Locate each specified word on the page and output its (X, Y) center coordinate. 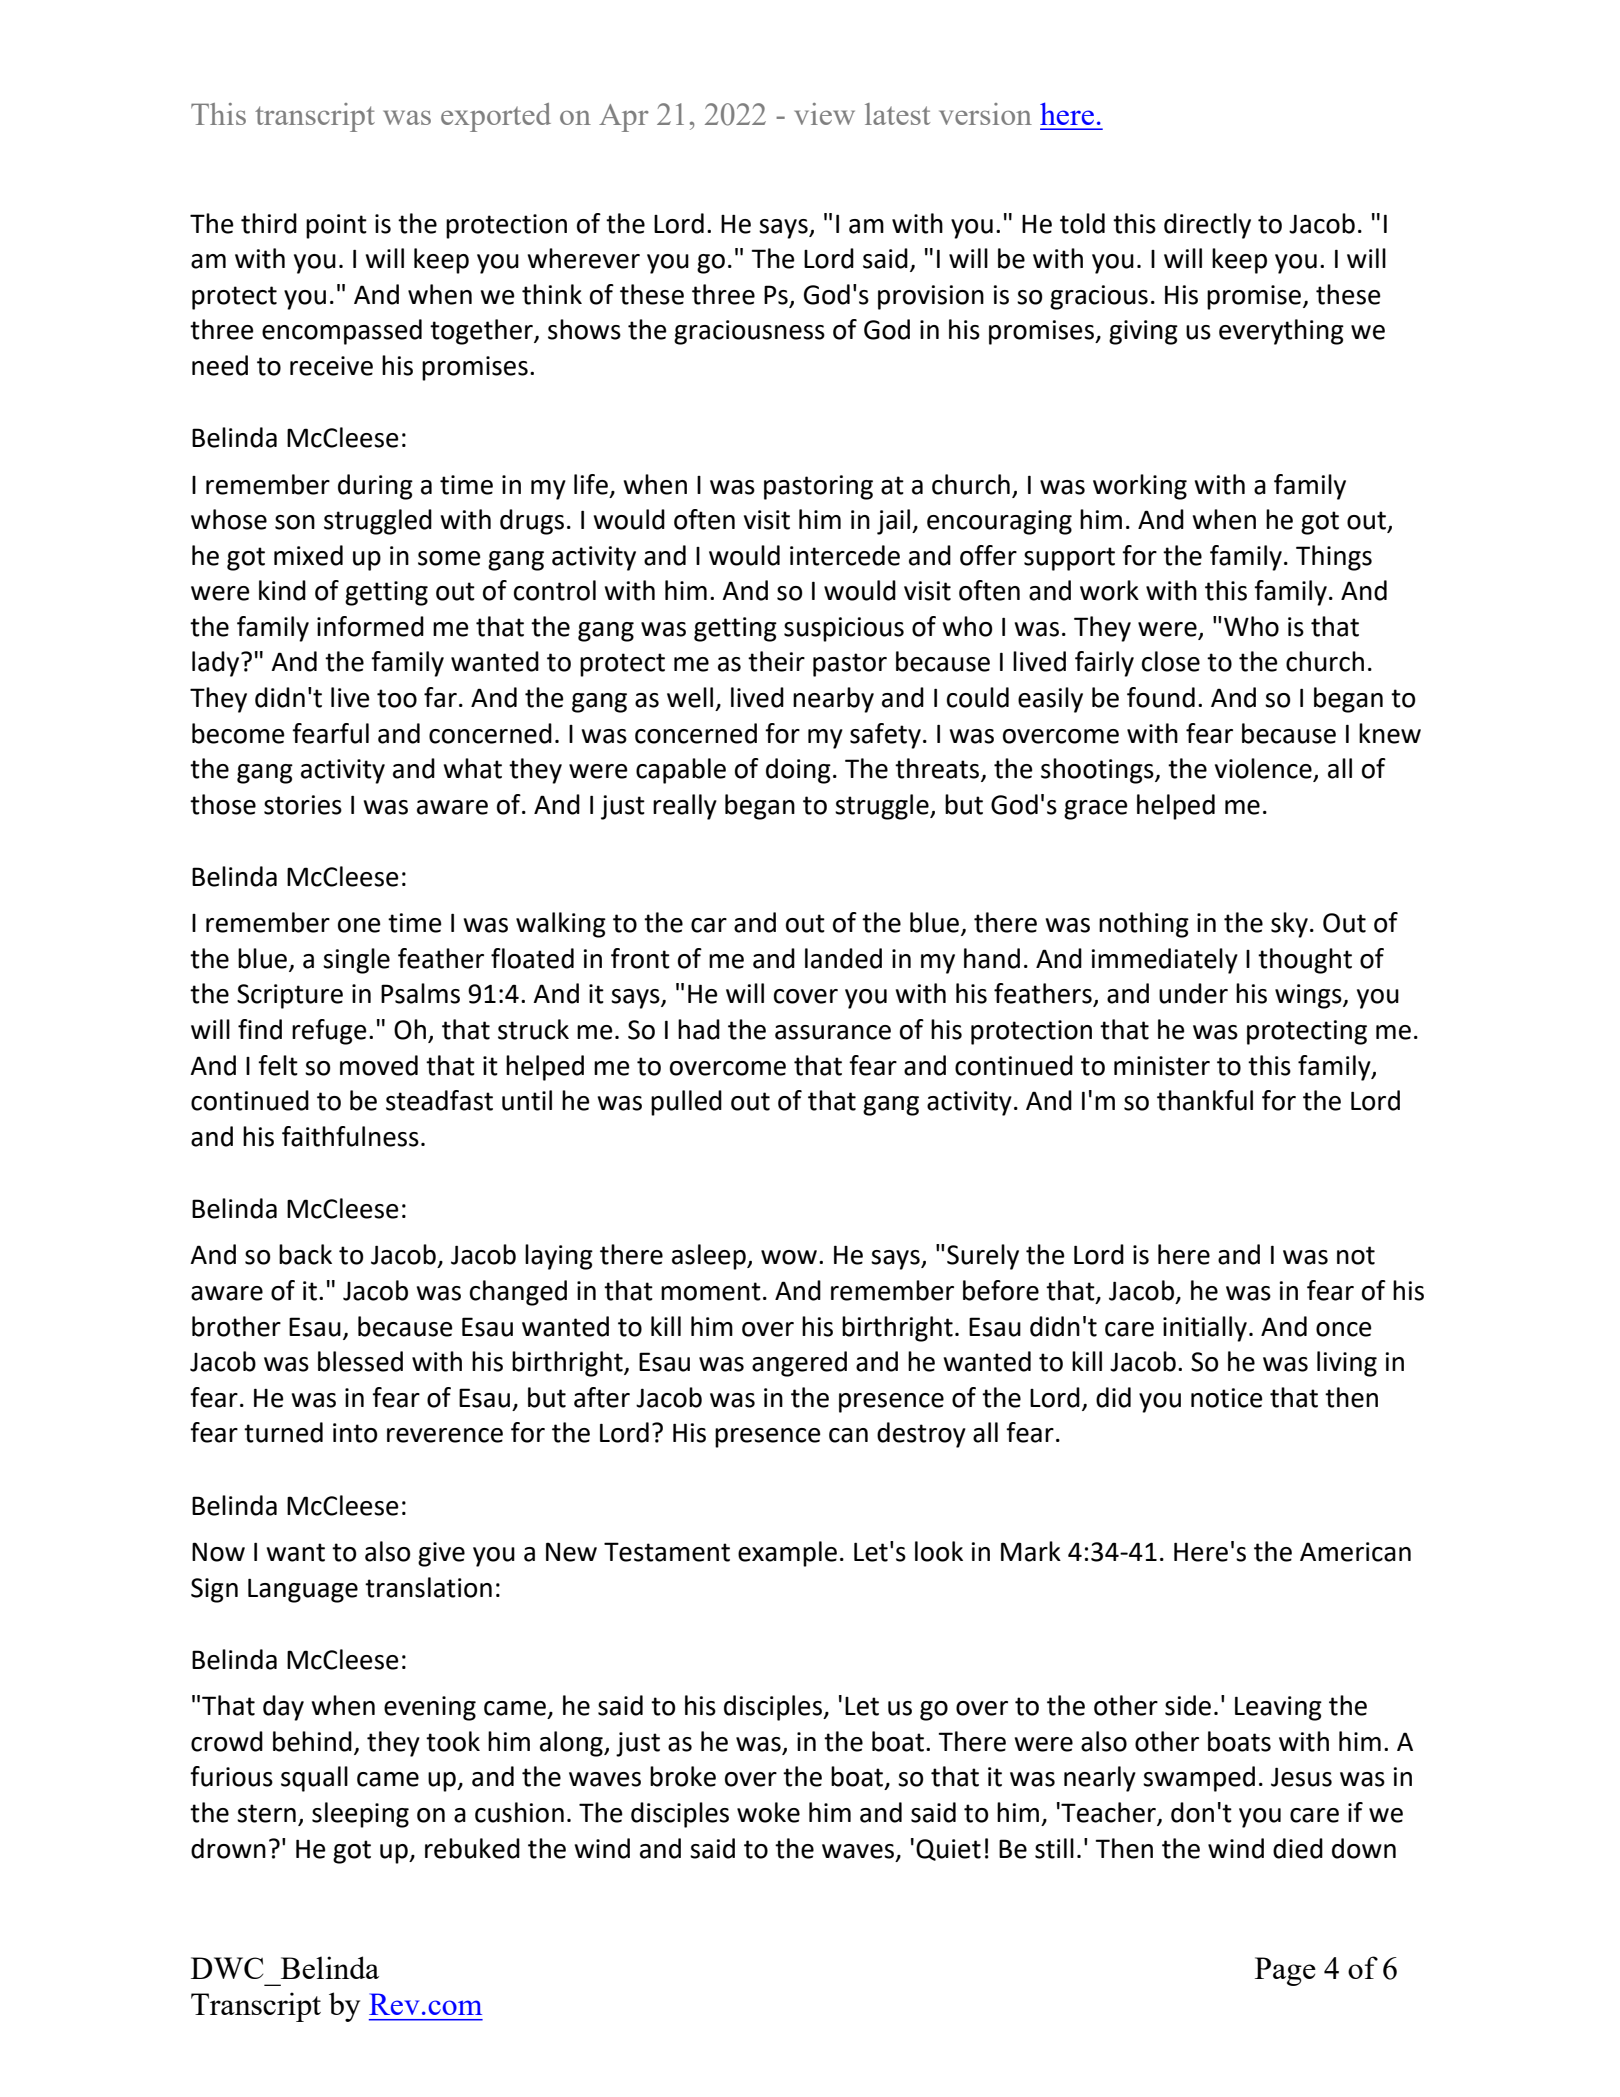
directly (1207, 226)
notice (1227, 1398)
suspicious (844, 629)
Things (1334, 558)
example (787, 1554)
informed (370, 626)
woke (768, 1812)
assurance (833, 1032)
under (1193, 993)
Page (1285, 1971)
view (824, 114)
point (336, 226)
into (355, 1433)
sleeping (360, 1815)
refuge (329, 1032)
